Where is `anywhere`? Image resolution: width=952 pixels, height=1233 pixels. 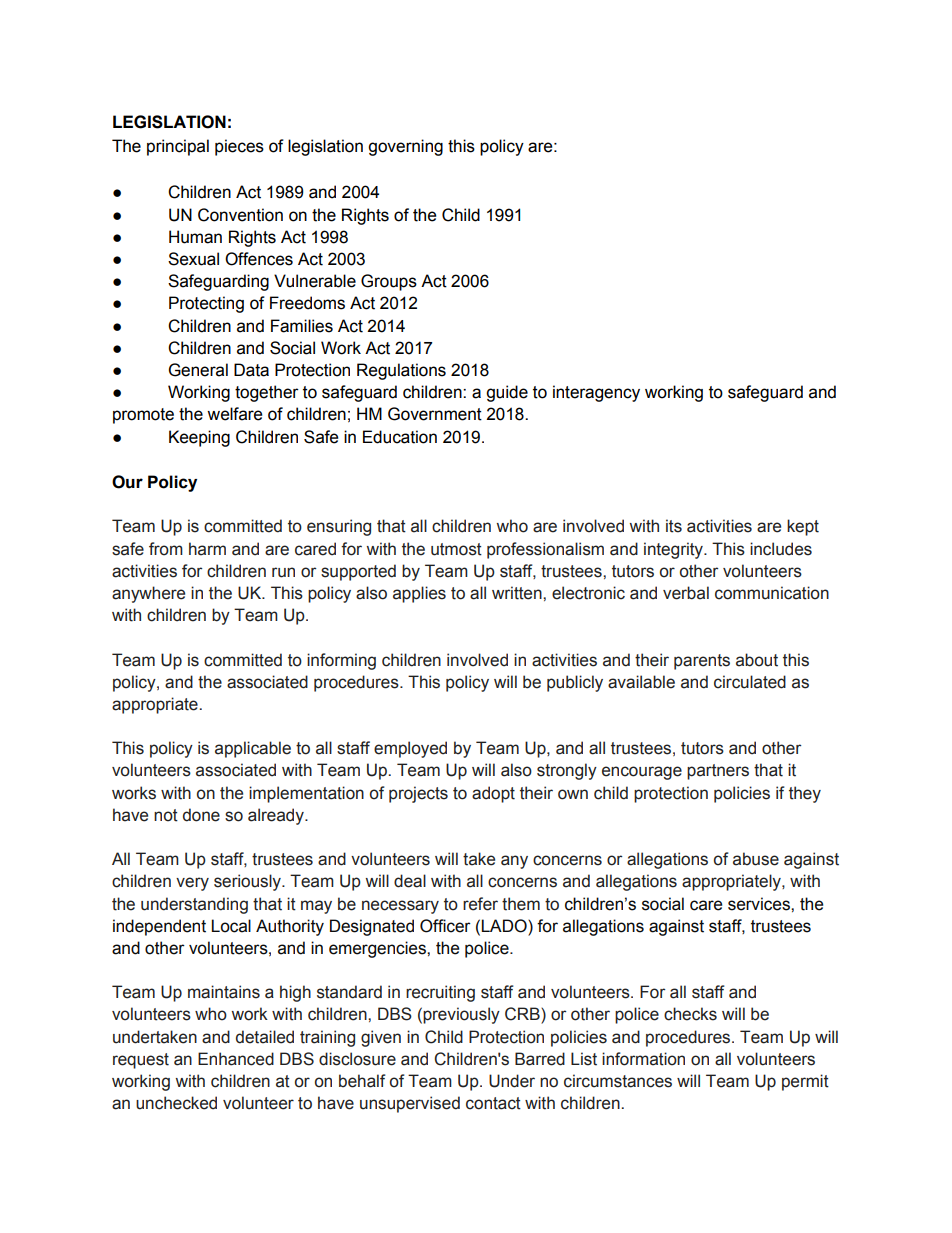
anywhere is located at coordinates (148, 594).
